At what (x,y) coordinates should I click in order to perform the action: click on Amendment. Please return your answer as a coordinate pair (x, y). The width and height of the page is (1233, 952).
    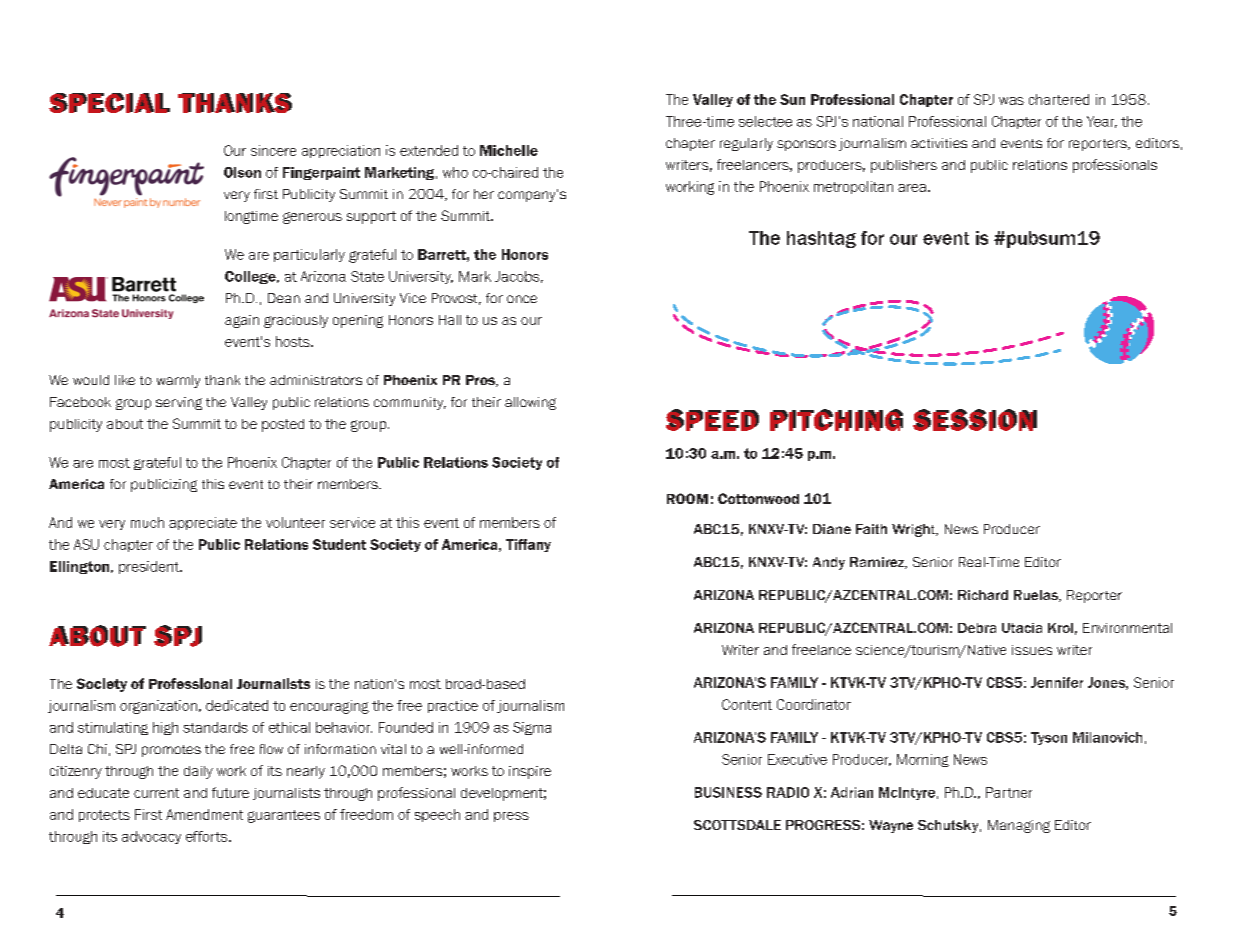
    Looking at the image, I should click on (204, 814).
